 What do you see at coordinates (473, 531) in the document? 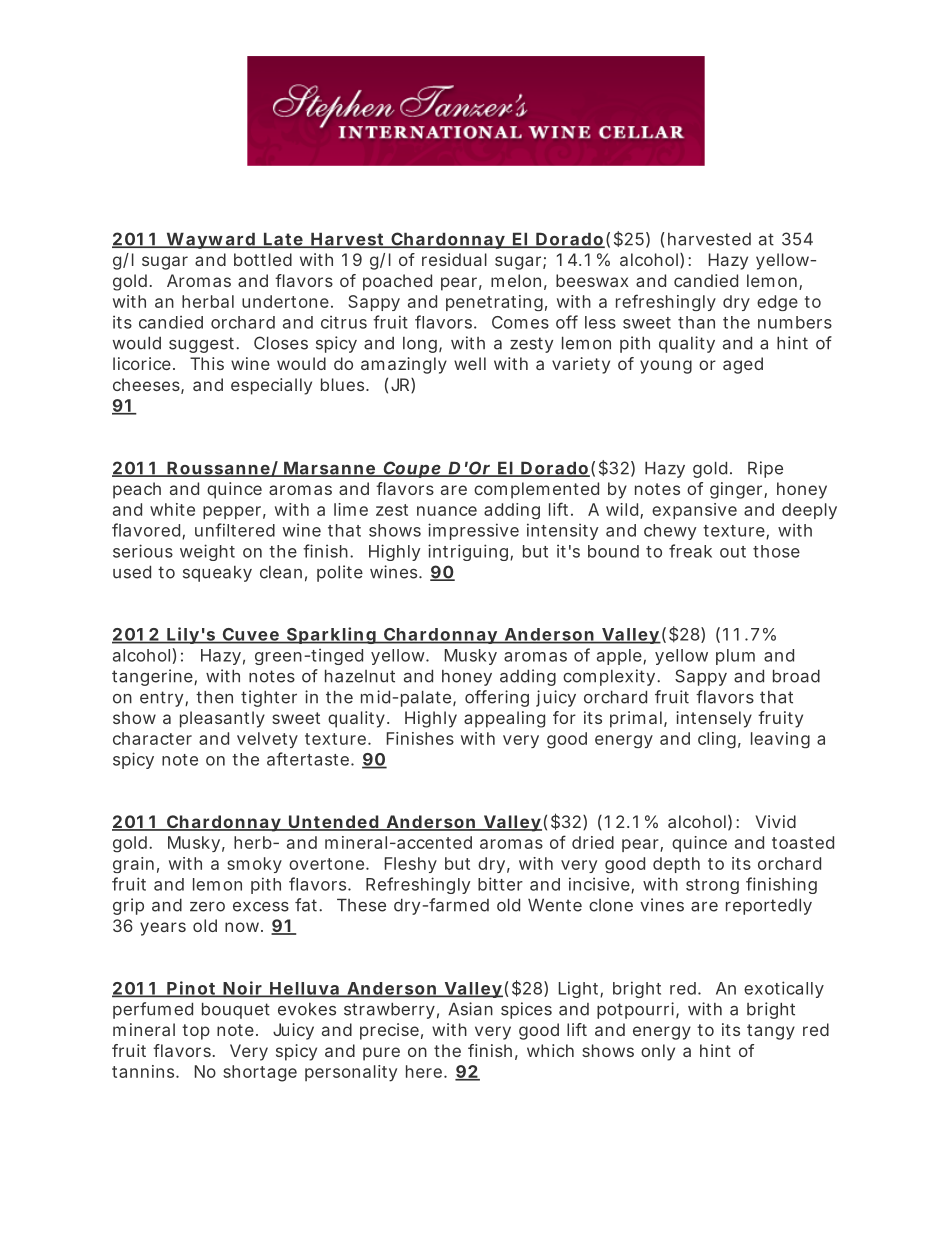
I see `impressive` at bounding box center [473, 531].
